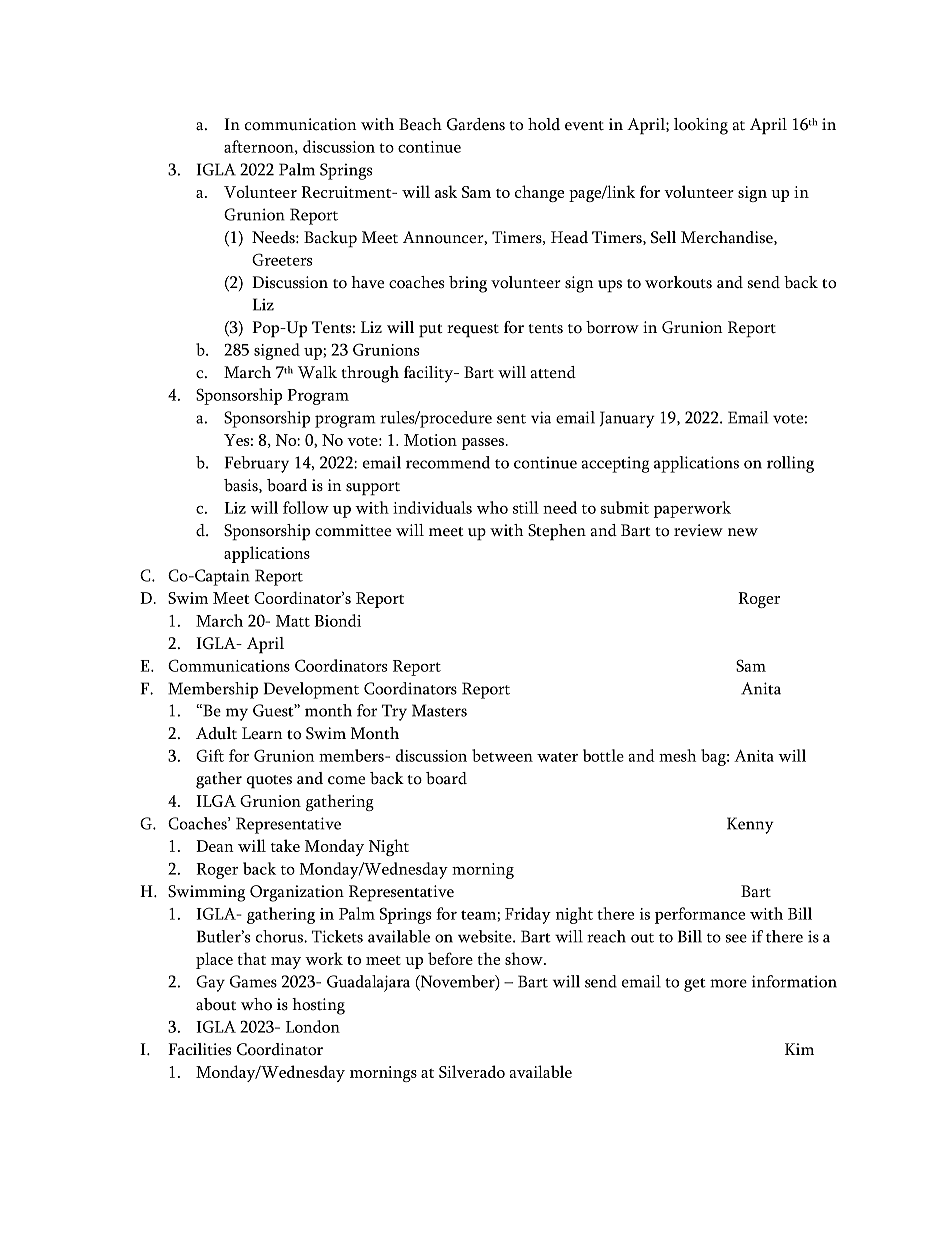  I want to click on Walk, so click(317, 372).
